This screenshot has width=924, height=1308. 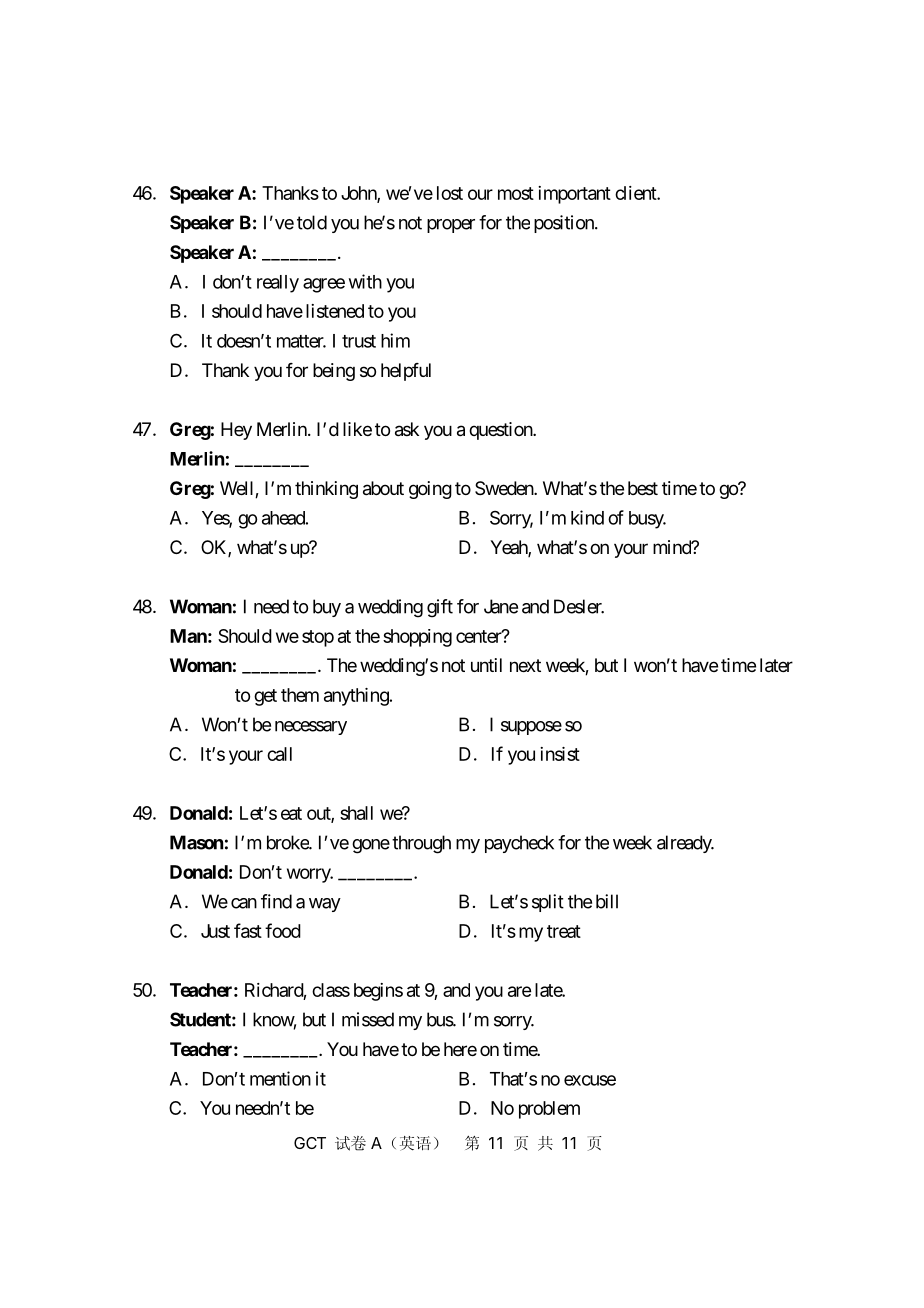 I want to click on can, so click(x=244, y=903).
